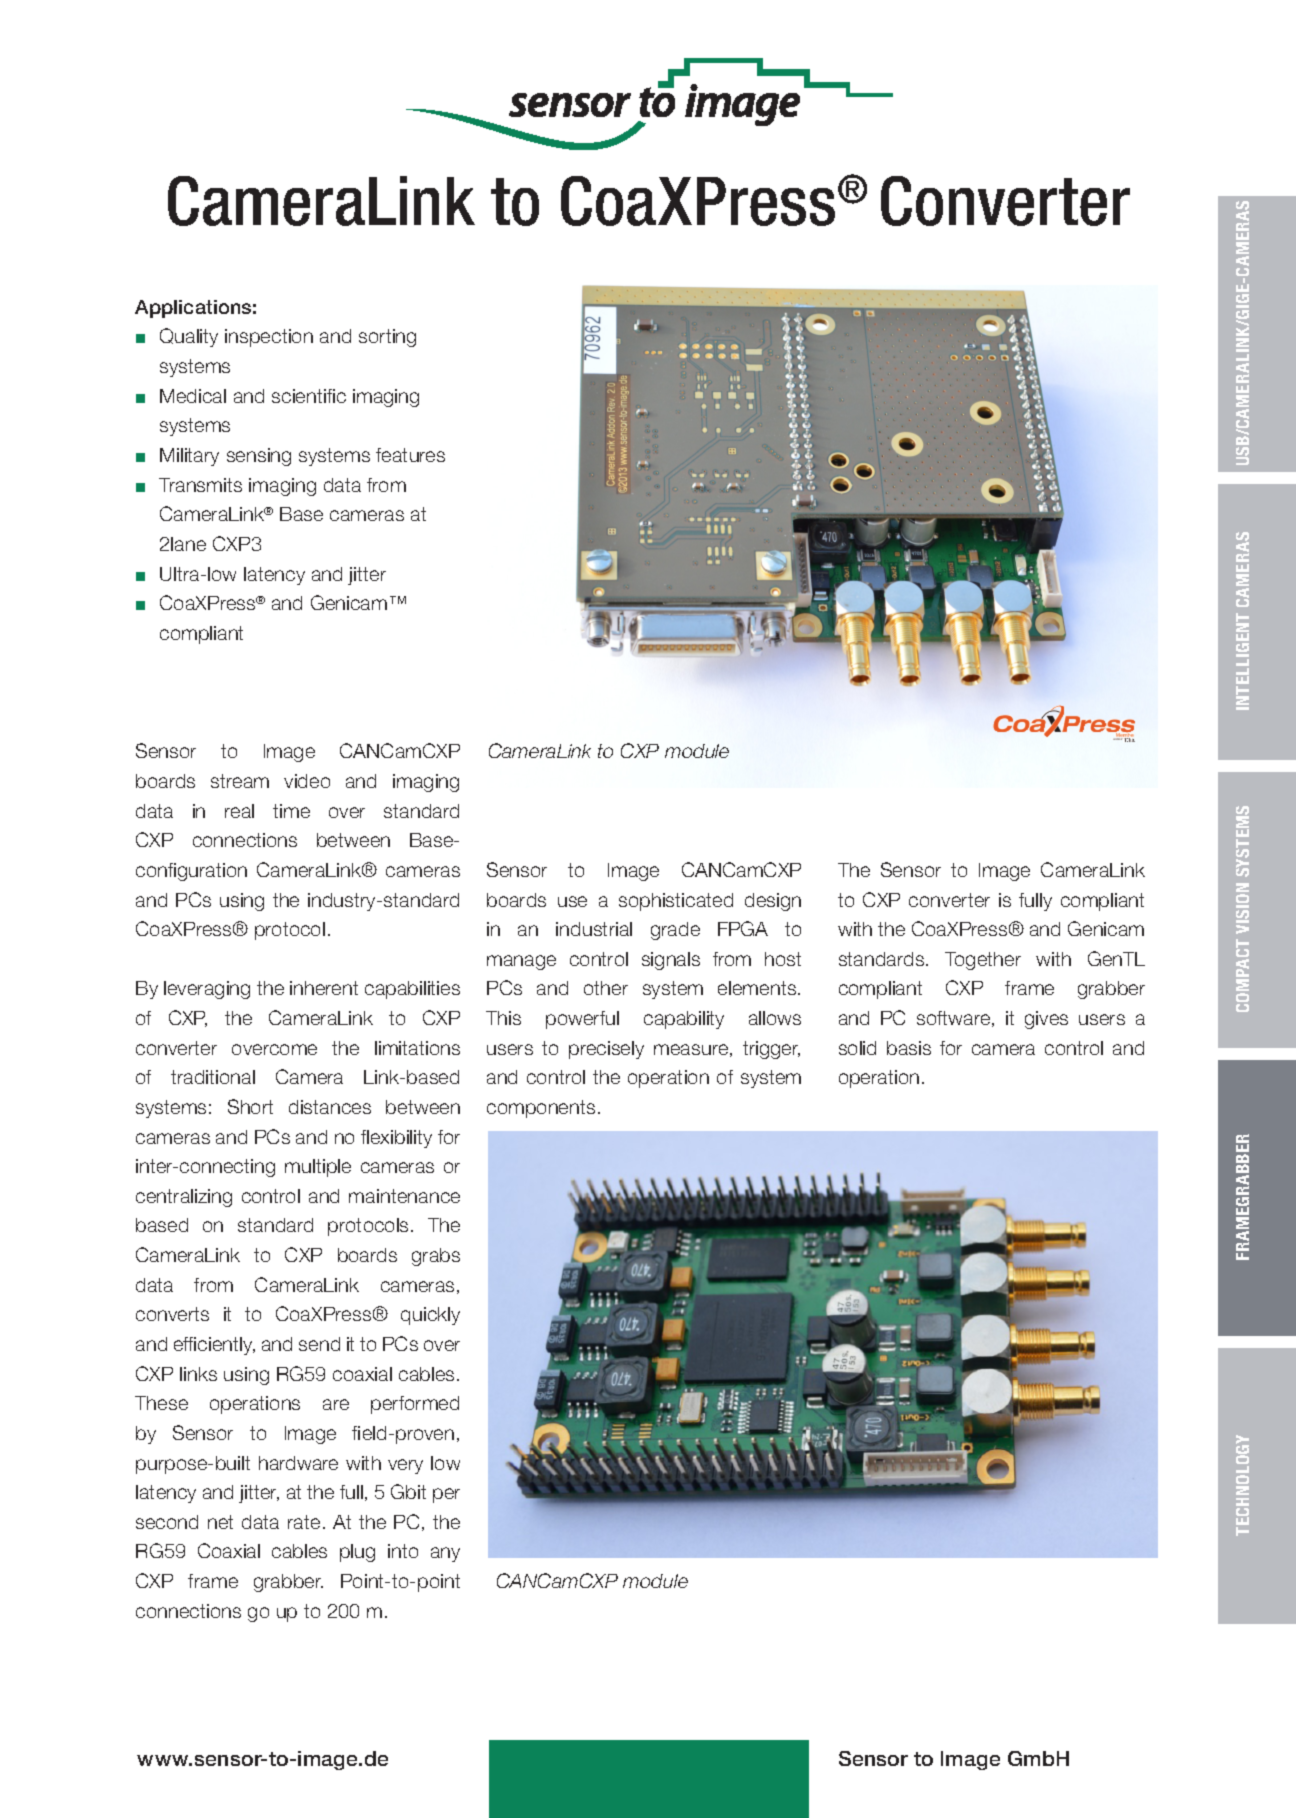 The width and height of the screenshot is (1296, 1818). I want to click on design, so click(773, 902).
